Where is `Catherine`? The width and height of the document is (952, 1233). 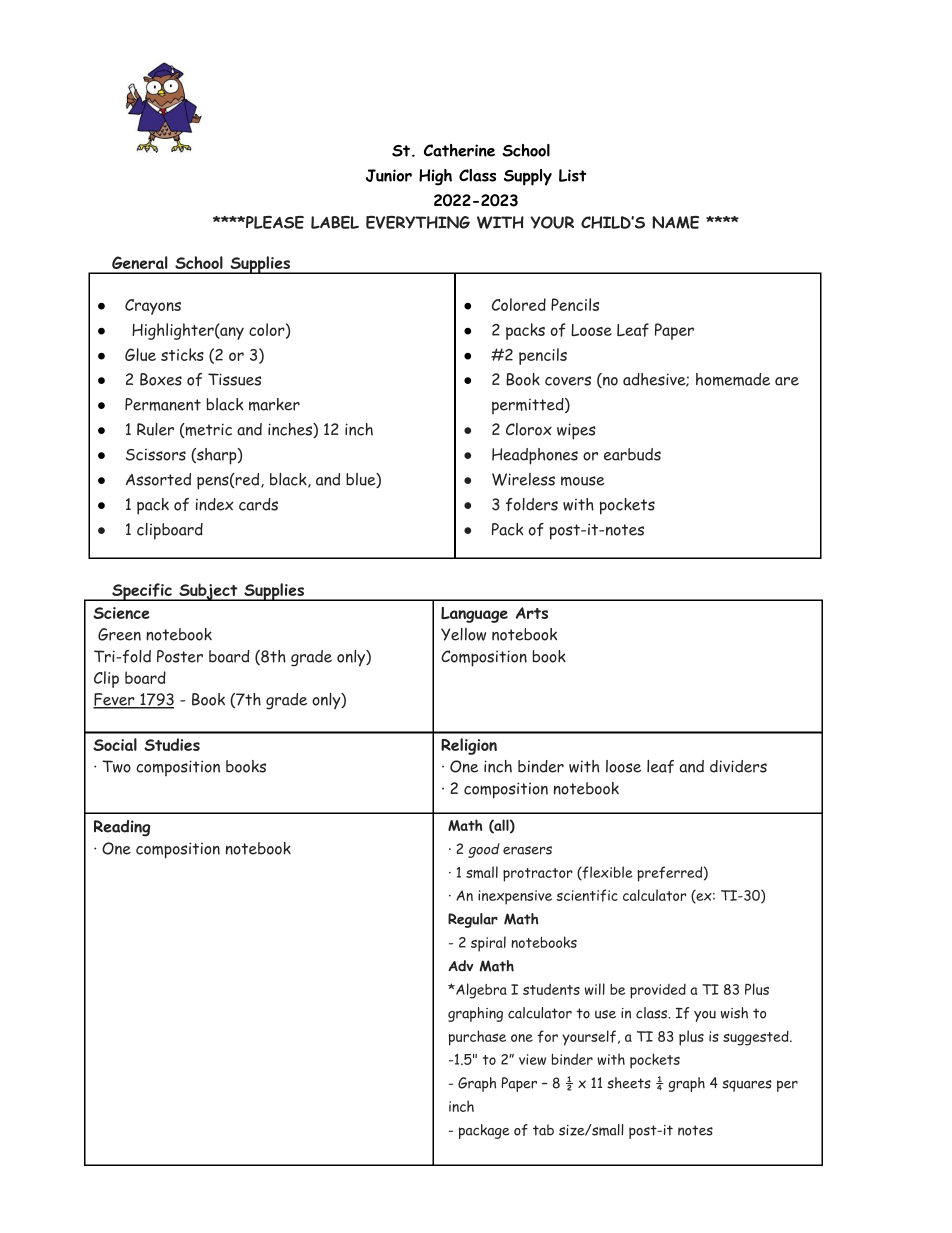 Catherine is located at coordinates (459, 150).
